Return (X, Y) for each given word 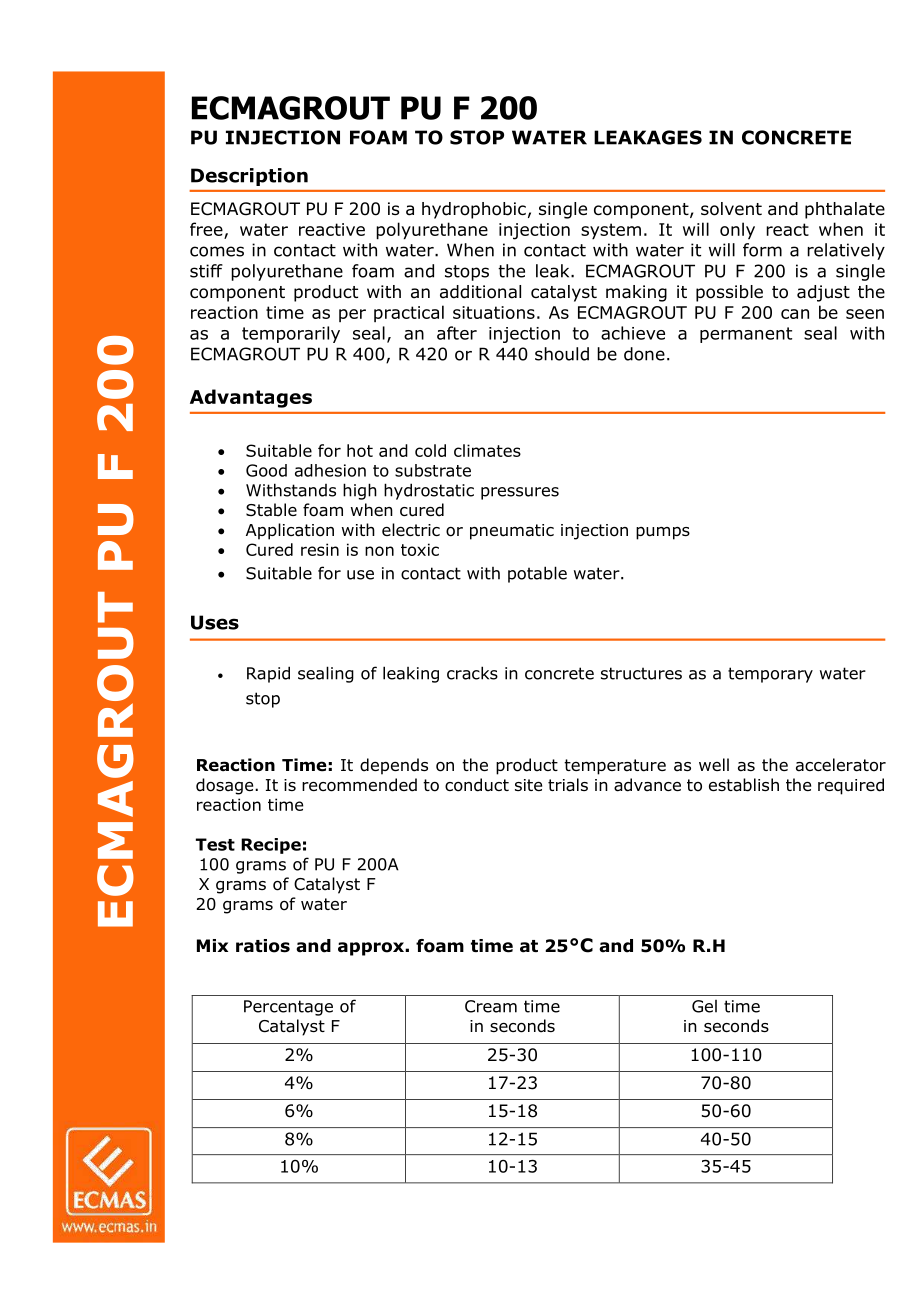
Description (249, 177)
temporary (770, 675)
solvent (731, 209)
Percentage (288, 1008)
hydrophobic (474, 210)
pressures (520, 493)
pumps (663, 533)
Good (266, 470)
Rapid (268, 674)
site (528, 785)
